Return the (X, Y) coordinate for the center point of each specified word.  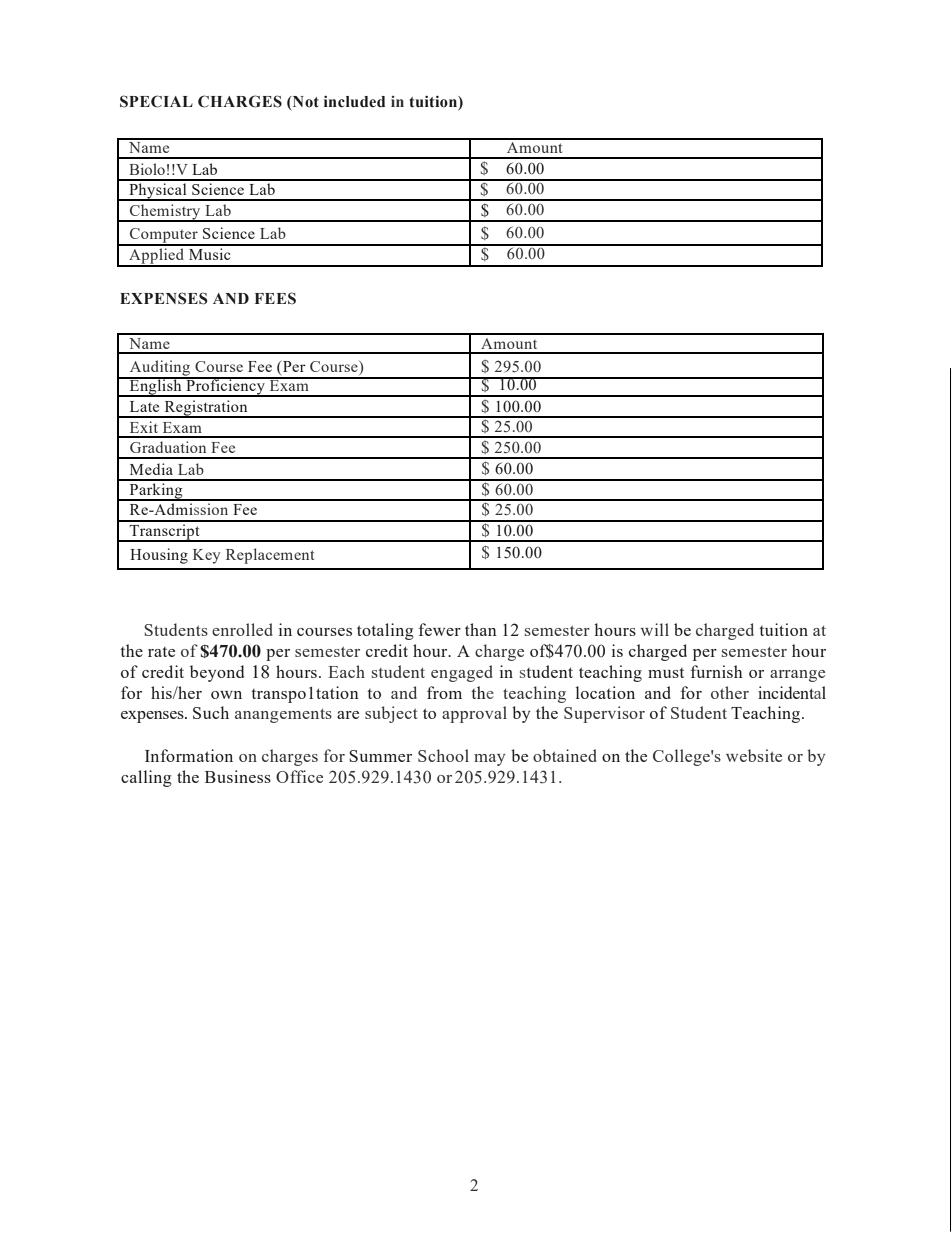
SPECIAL (156, 101)
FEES (275, 298)
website (754, 755)
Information (189, 755)
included (354, 101)
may (489, 760)
